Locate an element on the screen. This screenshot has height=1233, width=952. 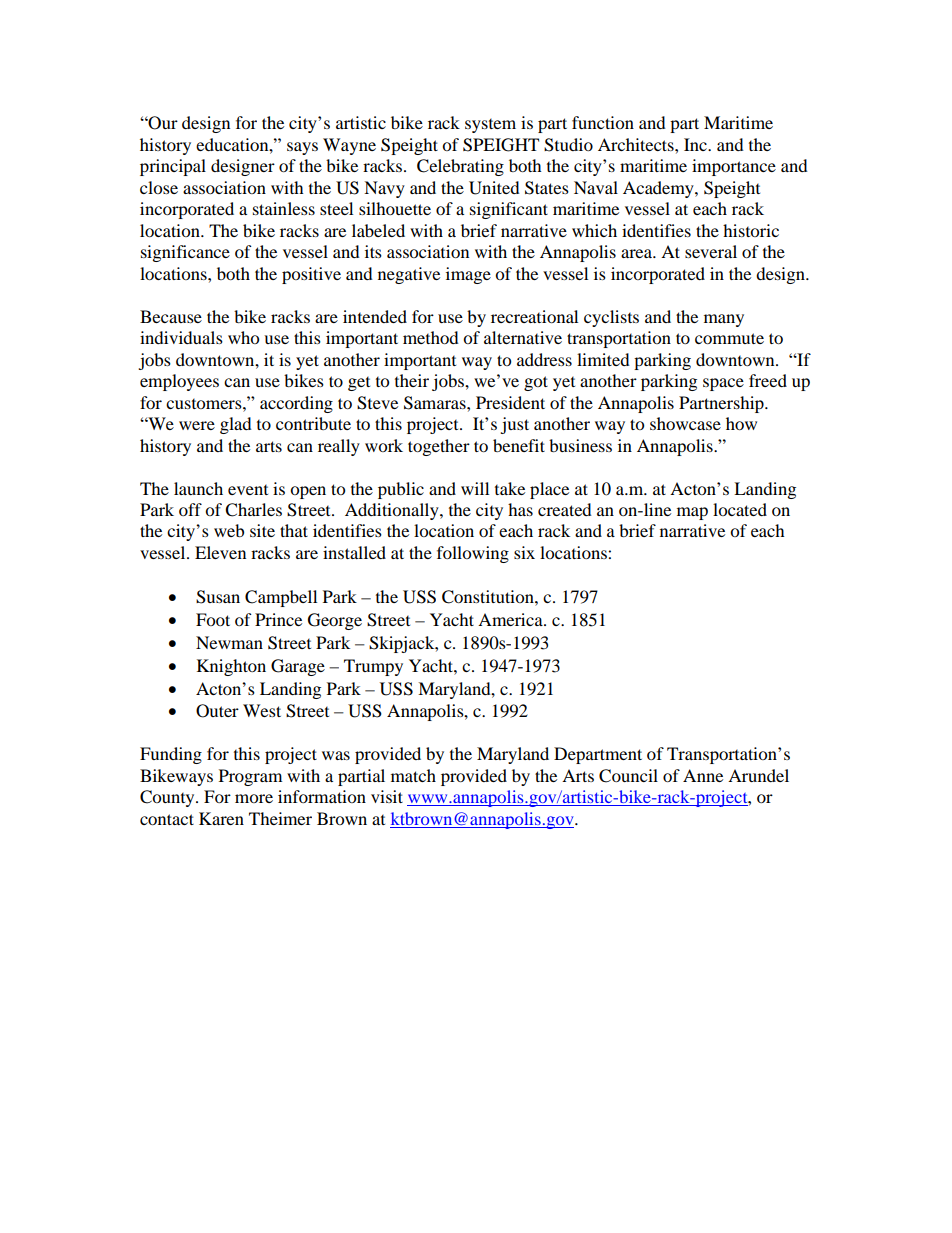
map is located at coordinates (692, 513).
